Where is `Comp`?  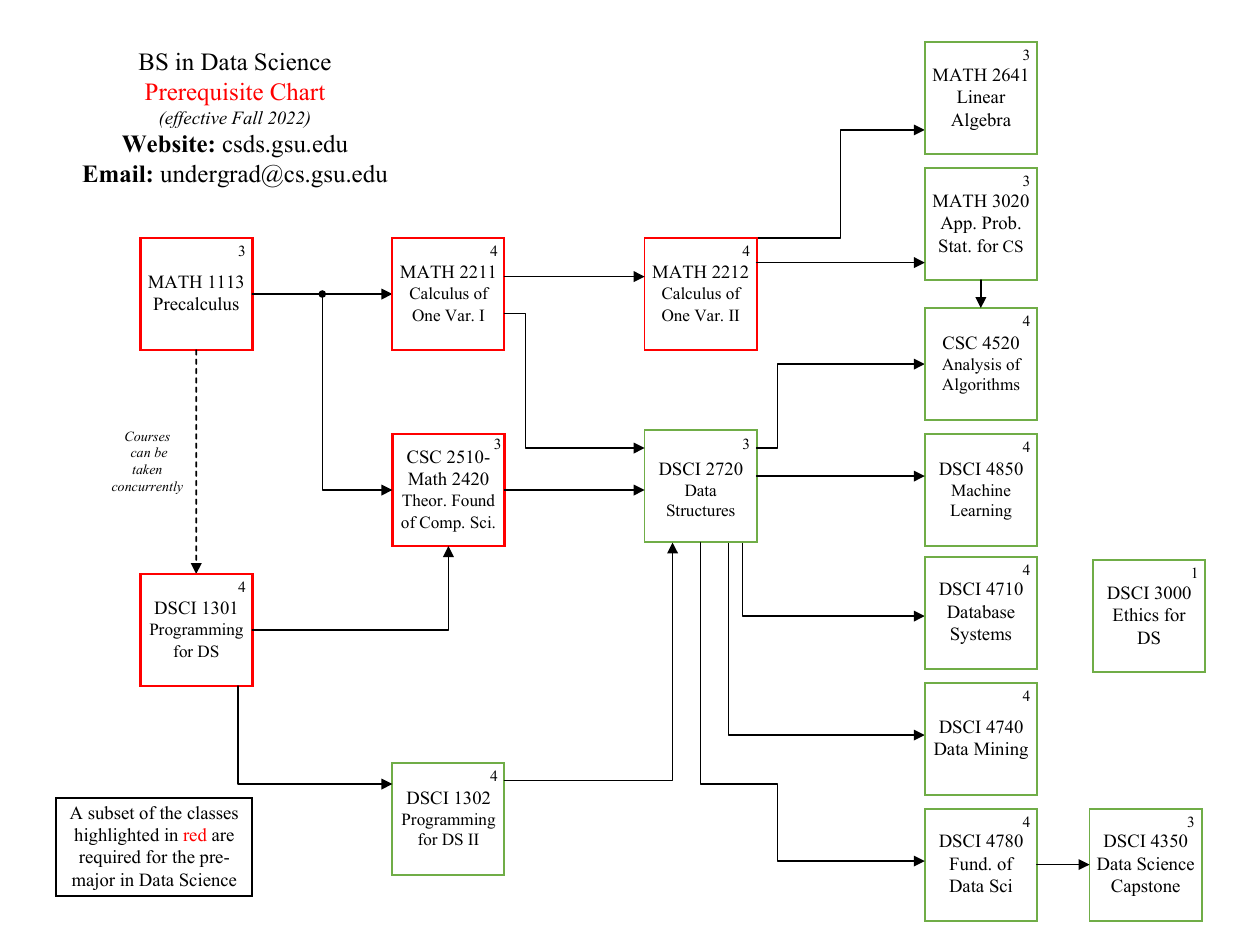
Comp is located at coordinates (441, 524).
